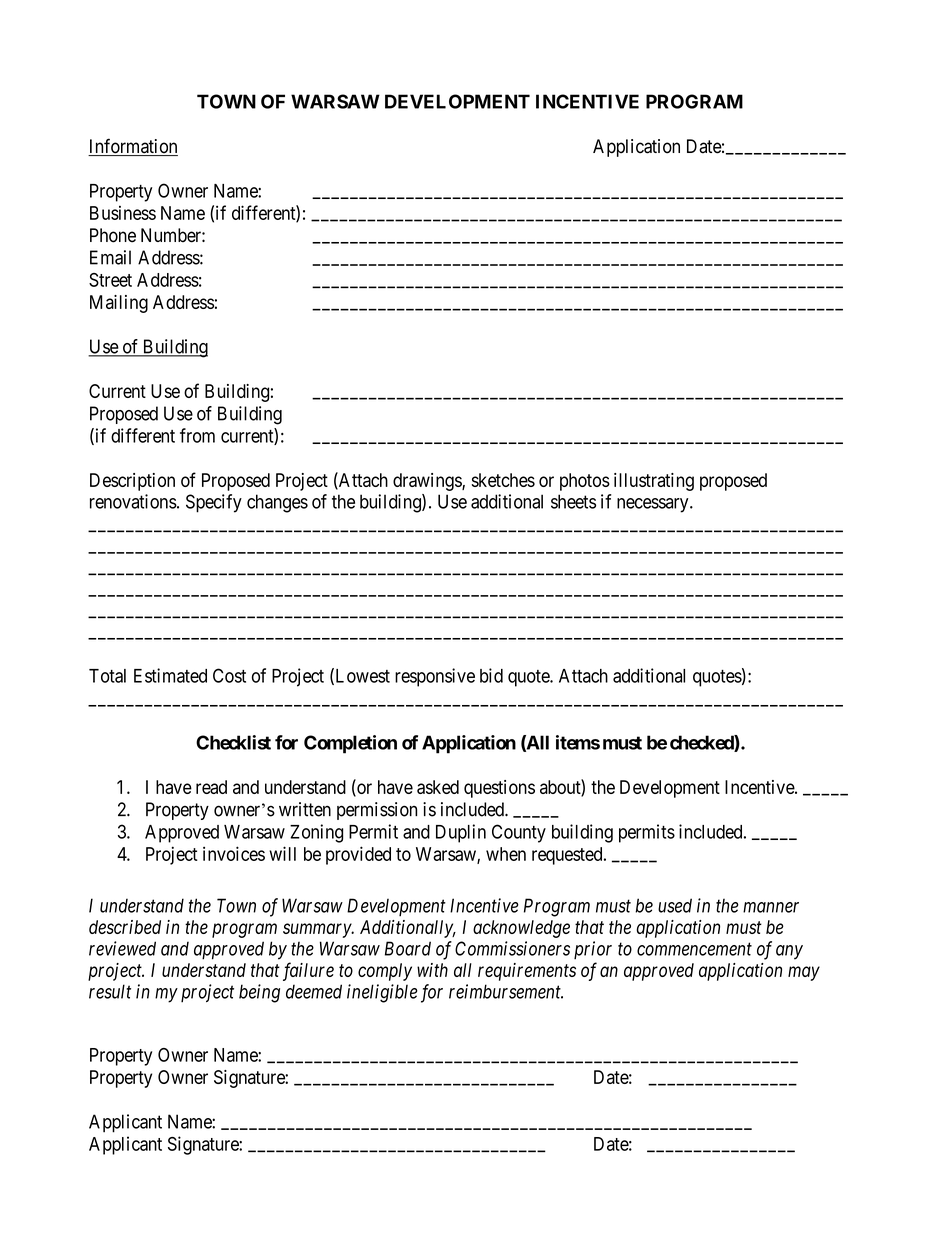 The image size is (952, 1233). I want to click on drawings, so click(428, 482).
